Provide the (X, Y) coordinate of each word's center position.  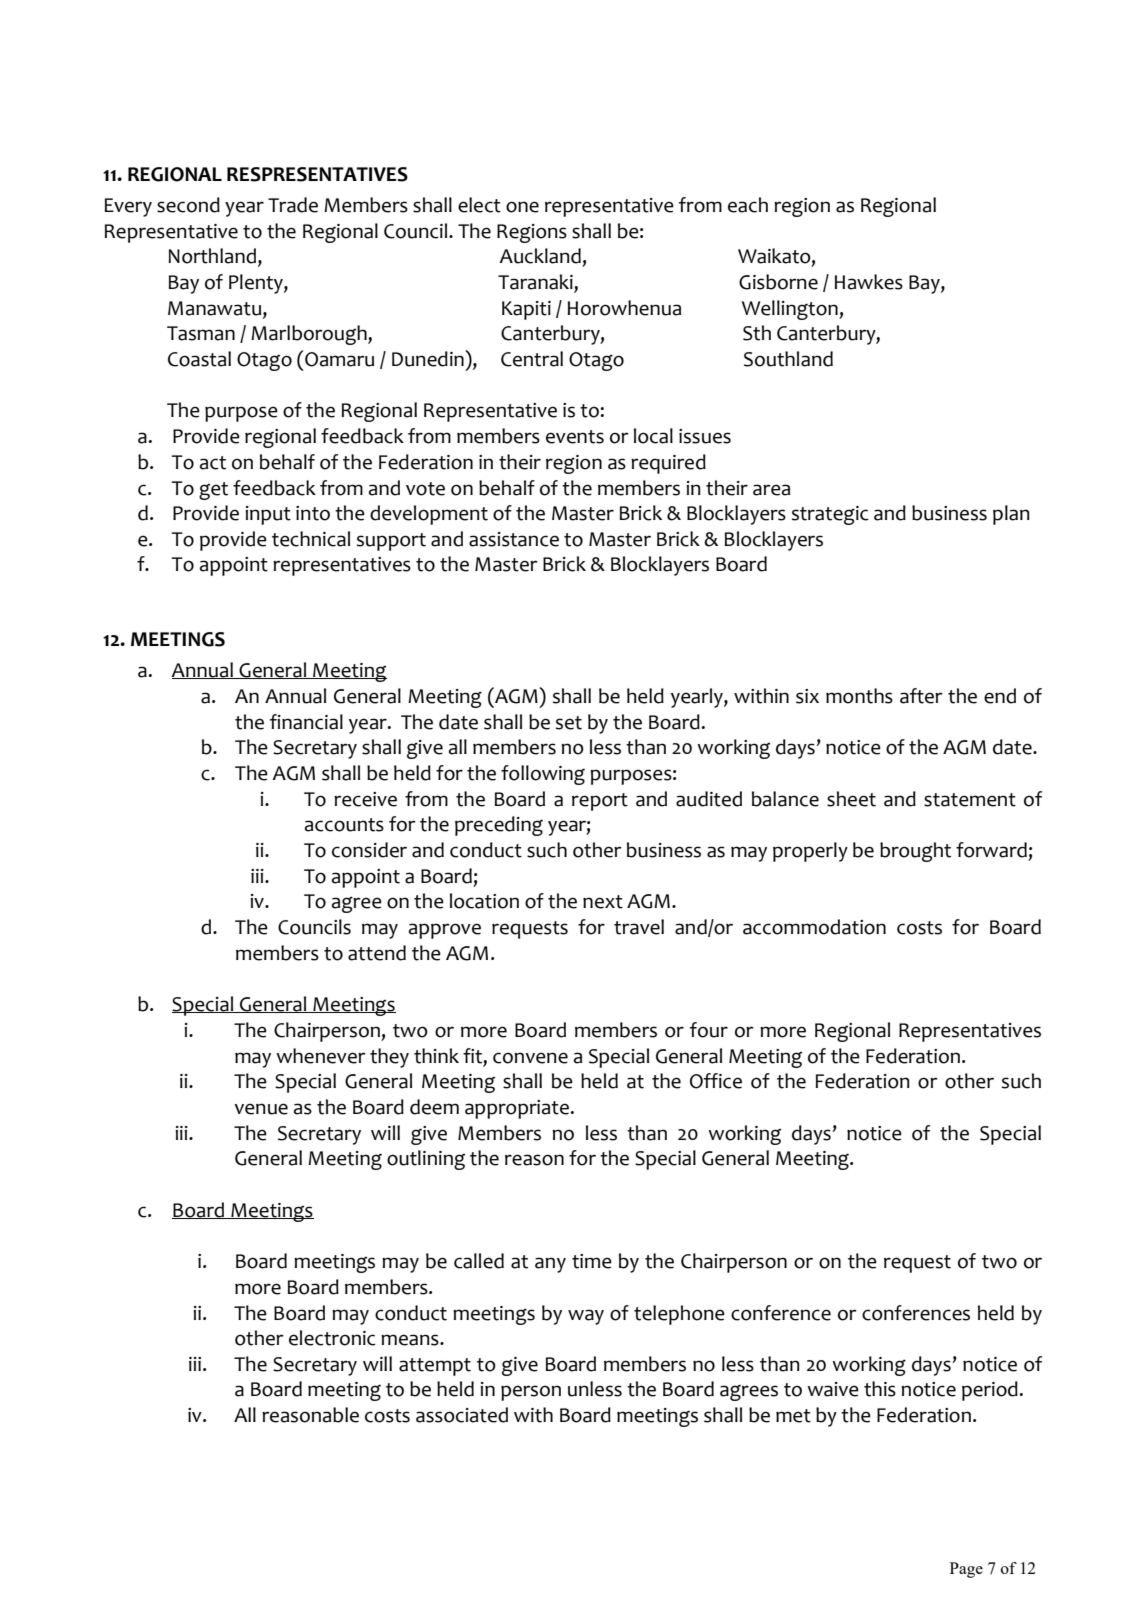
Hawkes (869, 282)
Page (966, 1570)
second (188, 205)
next (603, 902)
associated (462, 1415)
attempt (435, 1367)
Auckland (540, 256)
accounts (344, 825)
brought (915, 852)
